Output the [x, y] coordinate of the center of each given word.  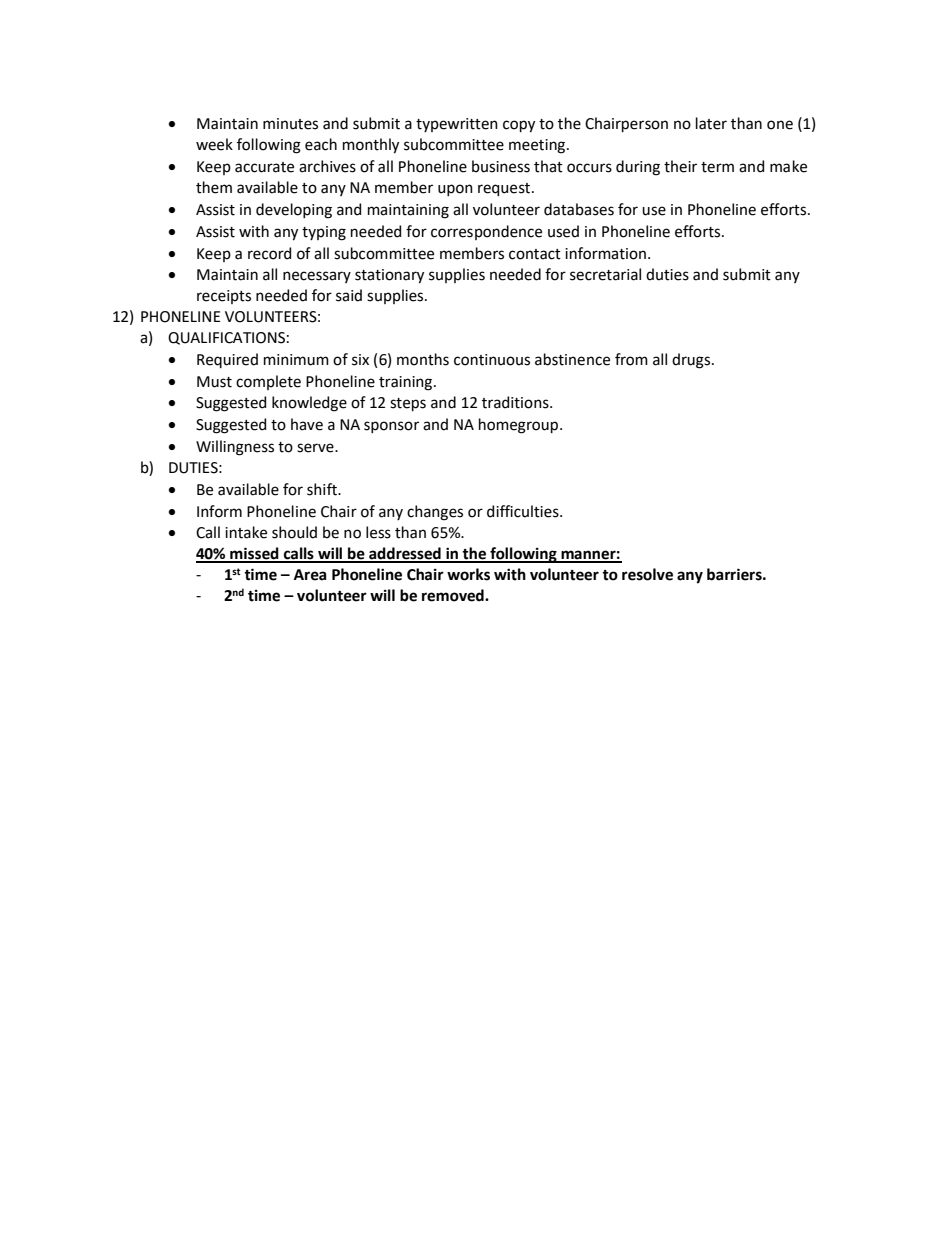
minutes [290, 124]
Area [310, 575]
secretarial [605, 274]
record [269, 253]
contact [535, 254]
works [468, 574]
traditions [516, 402]
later [711, 123]
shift [323, 489]
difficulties [524, 511]
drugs [692, 361]
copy [519, 126]
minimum [296, 360]
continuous [492, 360]
